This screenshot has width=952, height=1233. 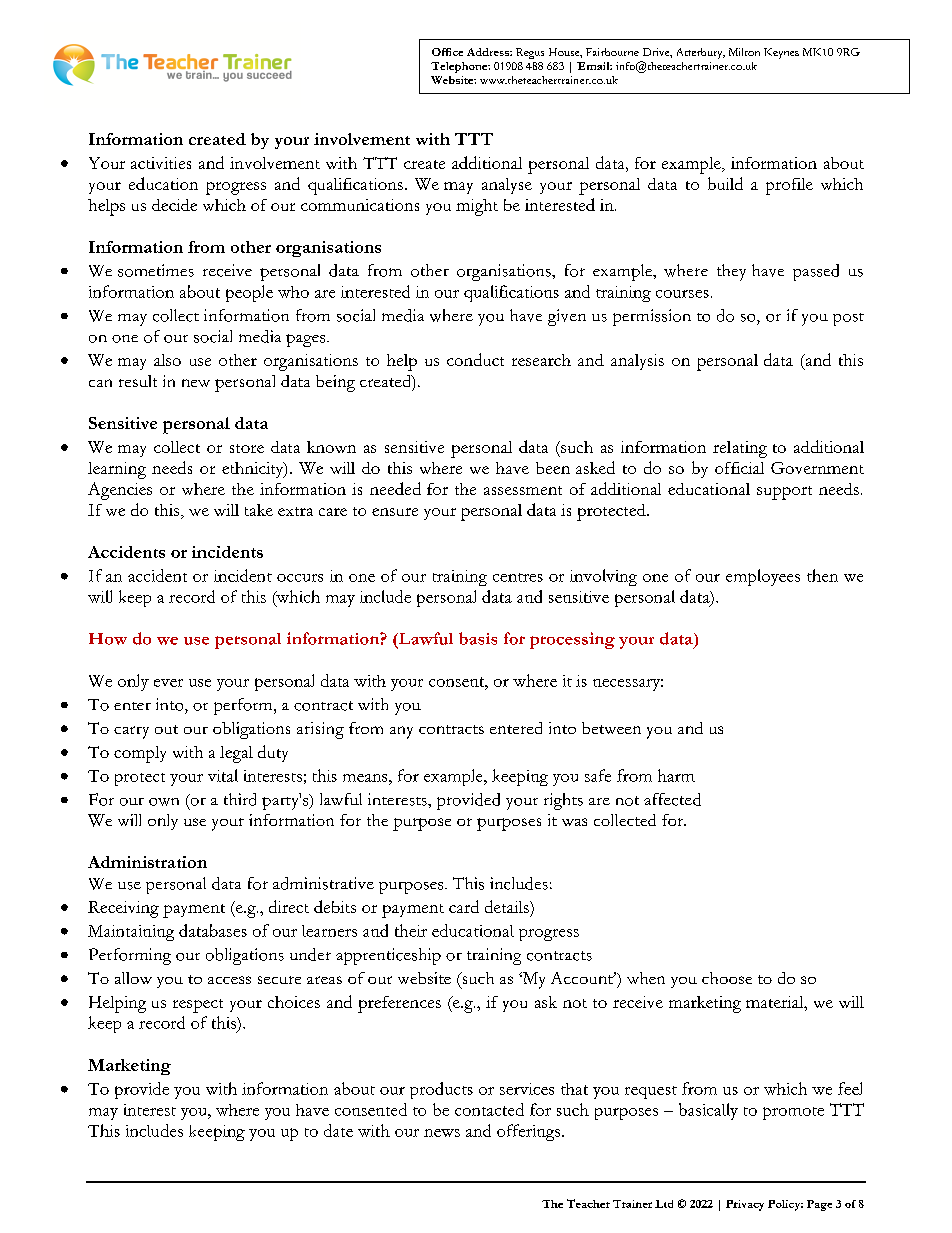 I want to click on Milton, so click(x=744, y=52).
